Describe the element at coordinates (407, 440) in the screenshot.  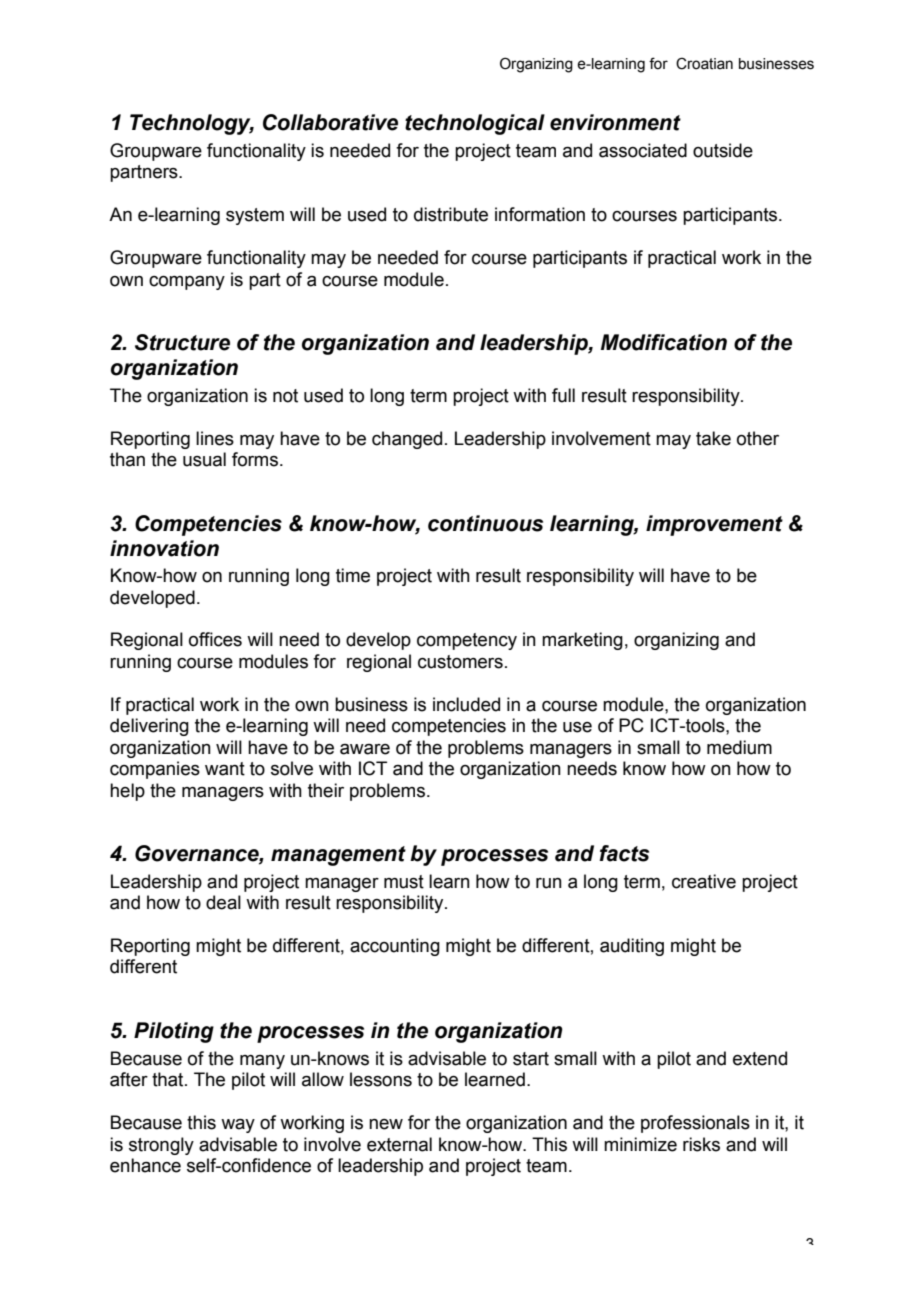
I see `changed` at that location.
